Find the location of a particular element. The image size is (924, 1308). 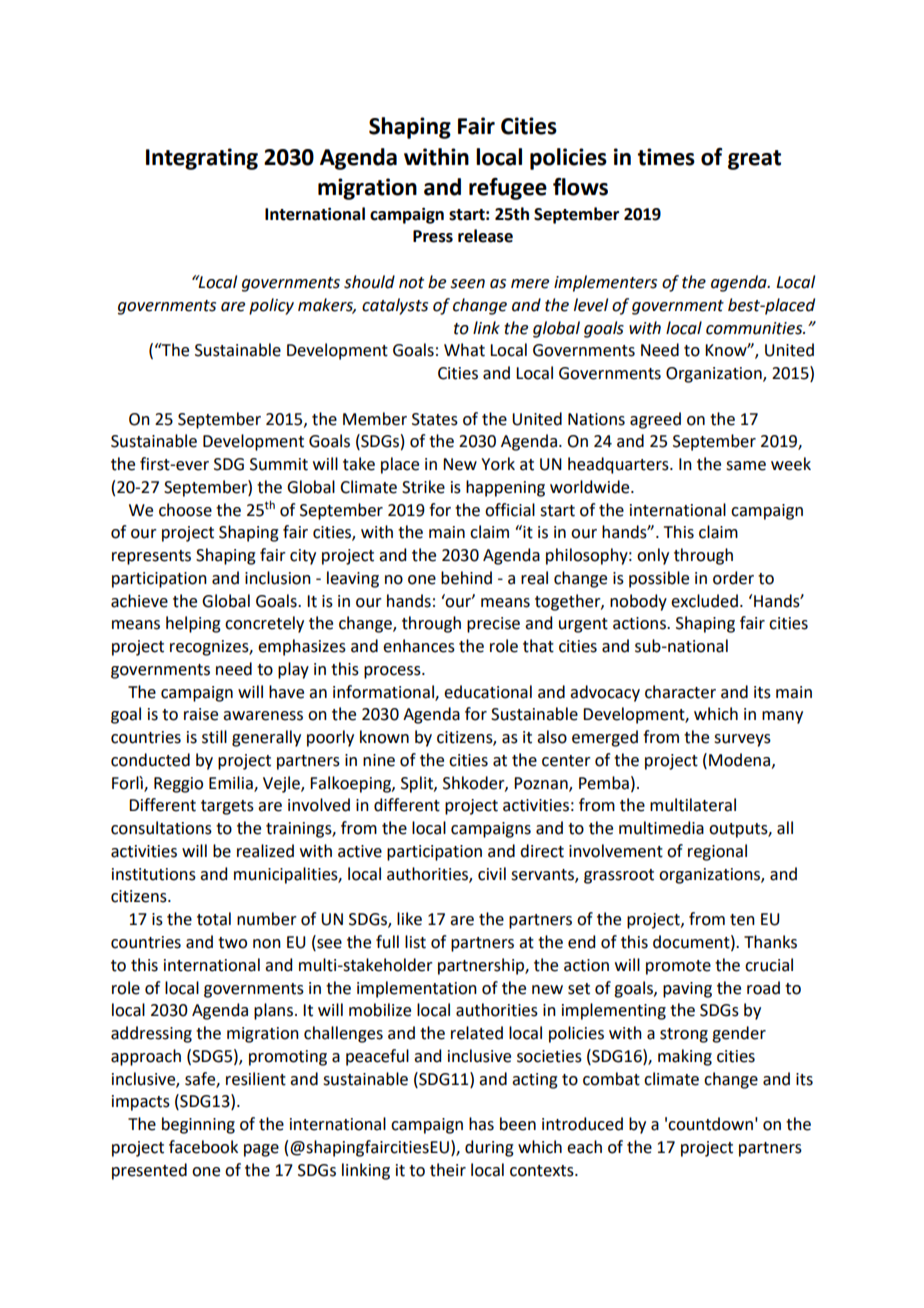

great is located at coordinates (754, 160).
